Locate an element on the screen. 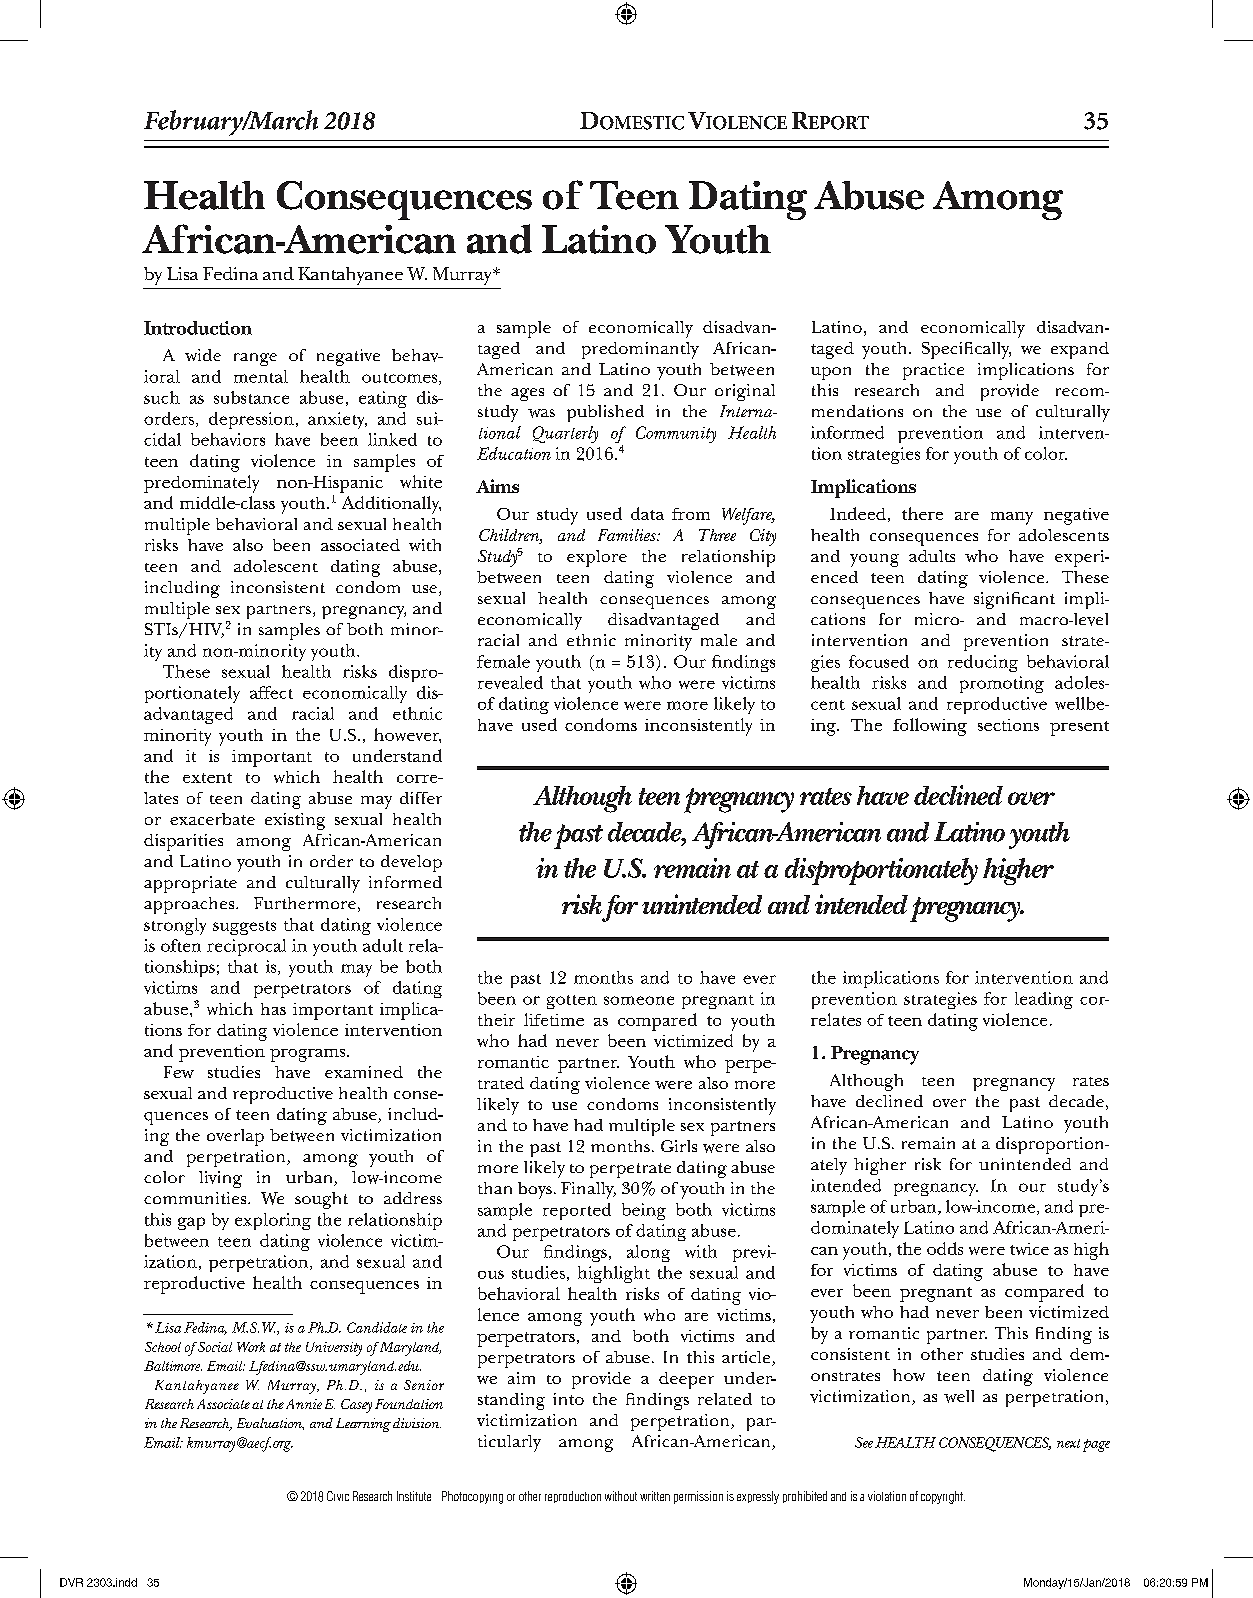  gap is located at coordinates (191, 1223).
